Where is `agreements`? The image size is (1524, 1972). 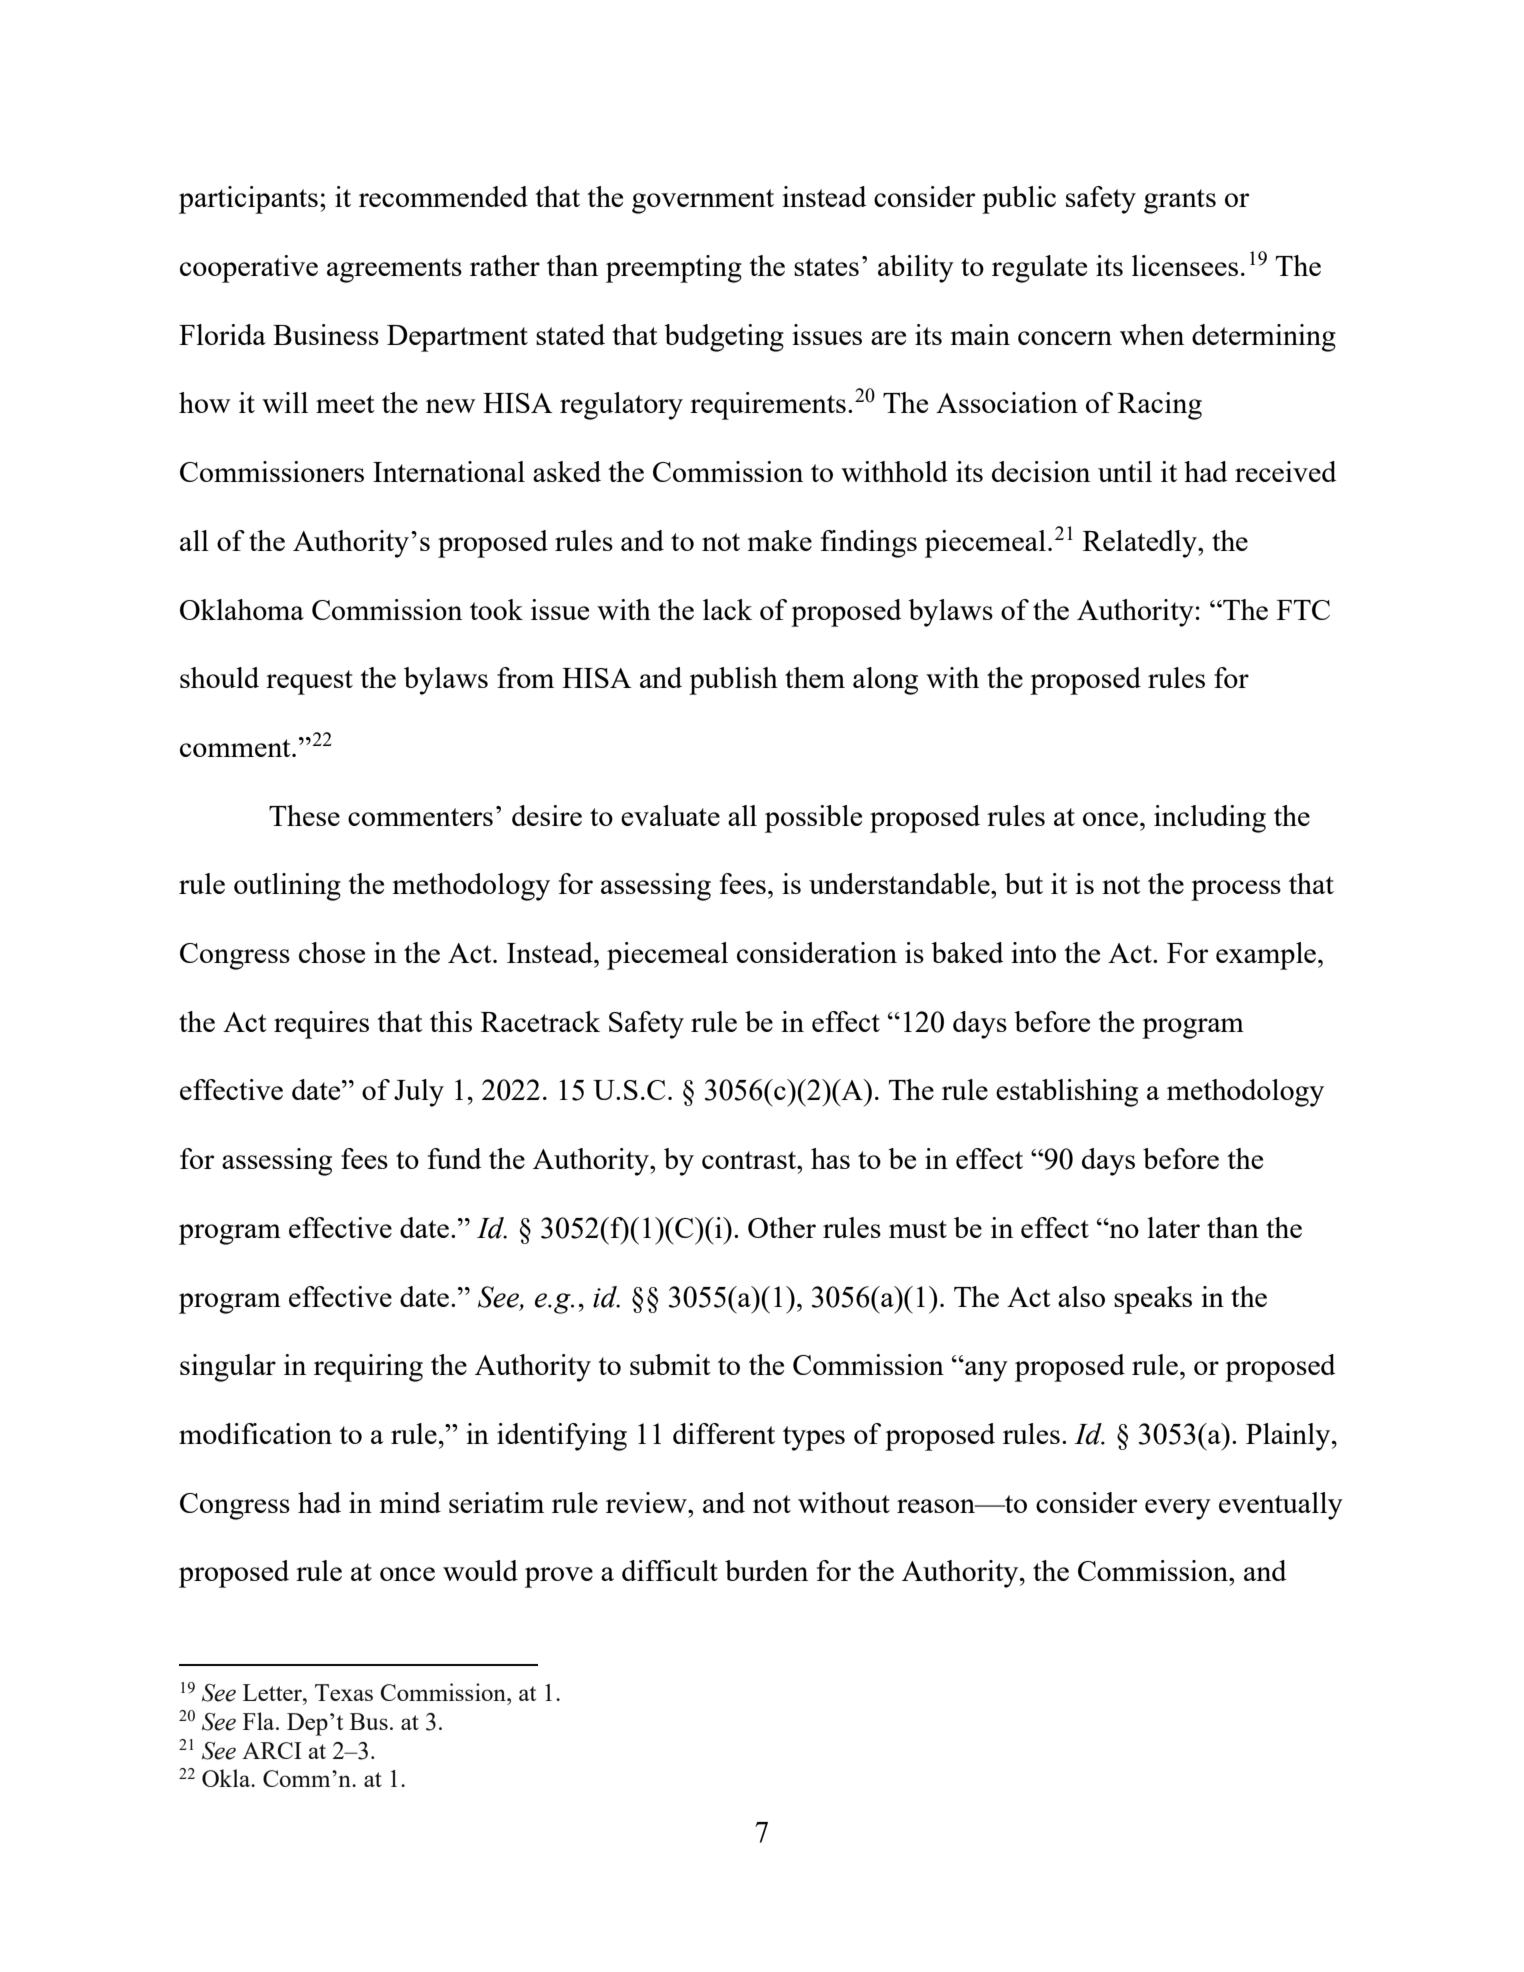
agreements is located at coordinates (394, 270).
